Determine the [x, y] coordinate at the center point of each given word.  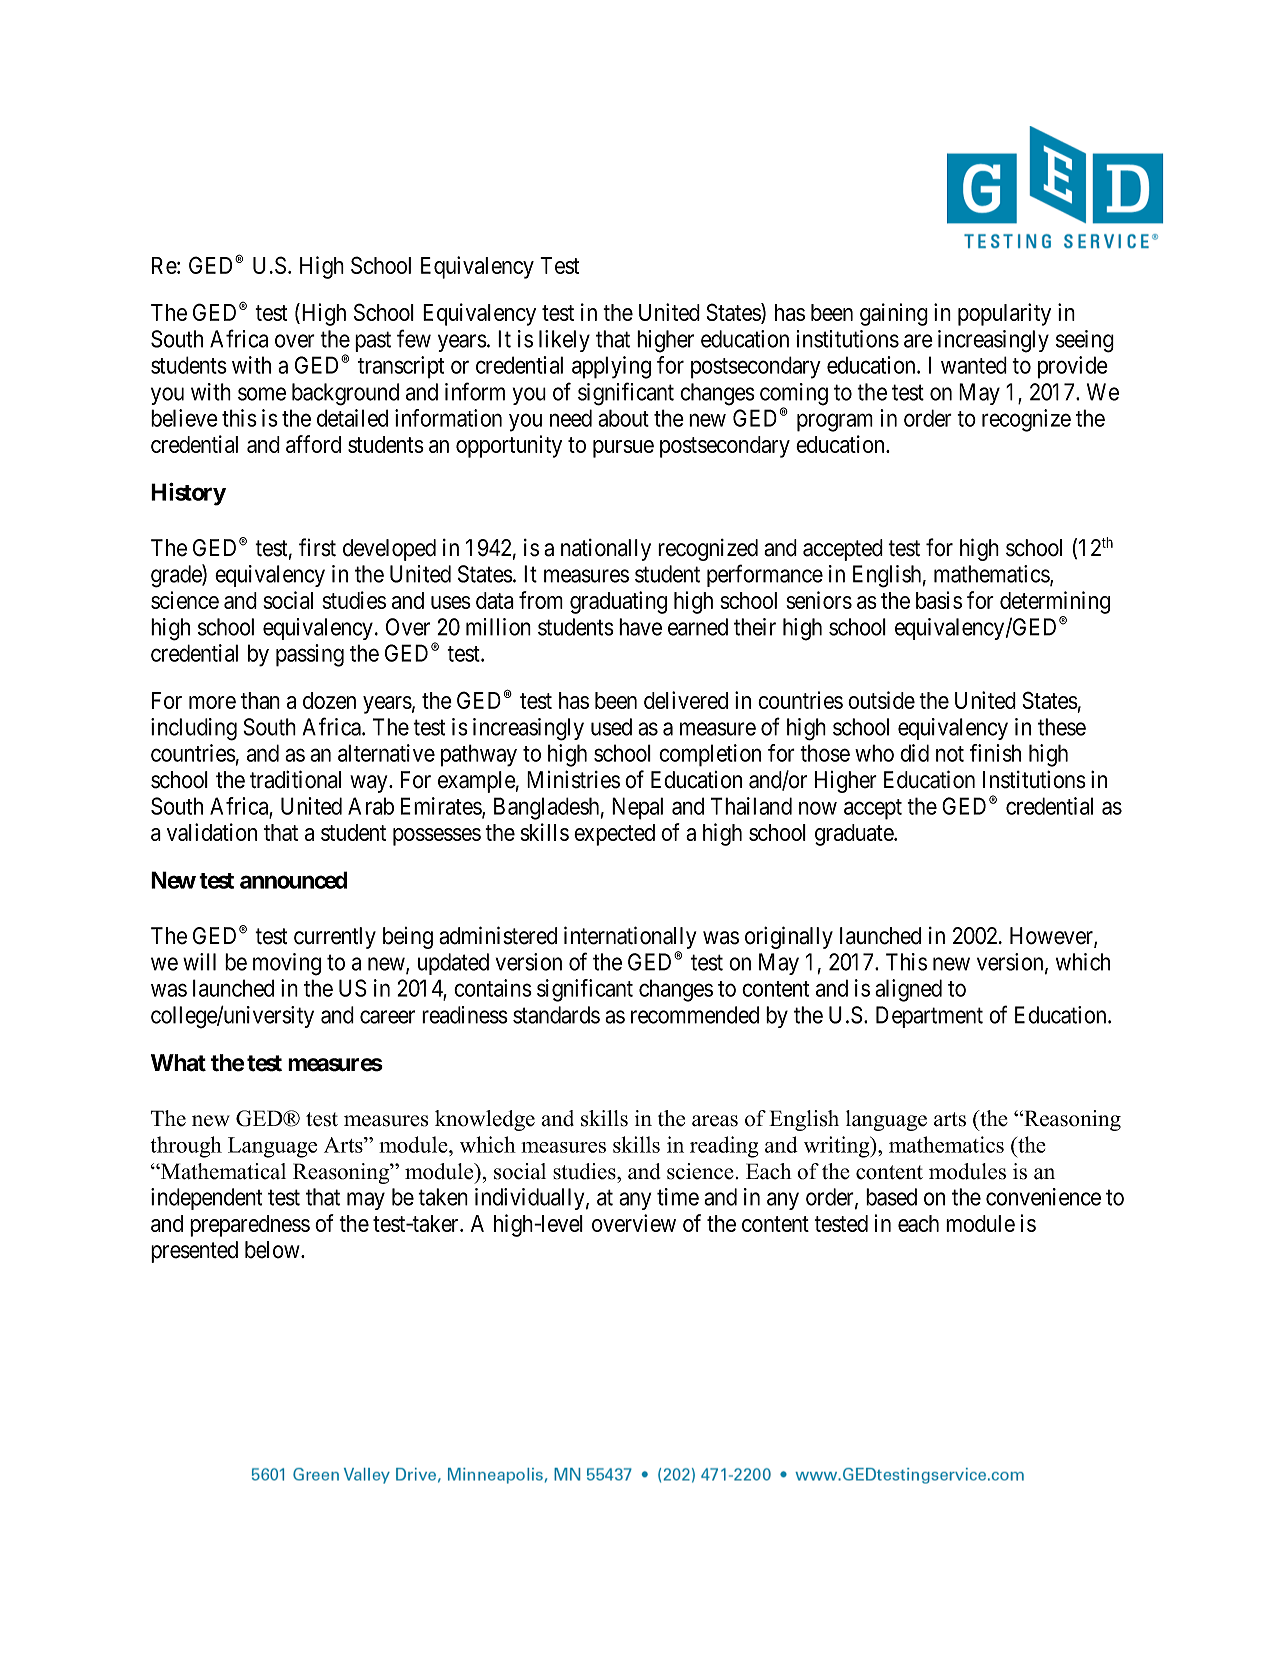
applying [611, 367]
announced [293, 880]
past [373, 342]
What [178, 1063]
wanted [974, 365]
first [317, 547]
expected [614, 835]
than [260, 700]
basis [939, 600]
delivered [686, 700]
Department [929, 1017]
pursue [623, 449]
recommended [695, 1015]
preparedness [250, 1226]
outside [881, 700]
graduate [855, 835]
